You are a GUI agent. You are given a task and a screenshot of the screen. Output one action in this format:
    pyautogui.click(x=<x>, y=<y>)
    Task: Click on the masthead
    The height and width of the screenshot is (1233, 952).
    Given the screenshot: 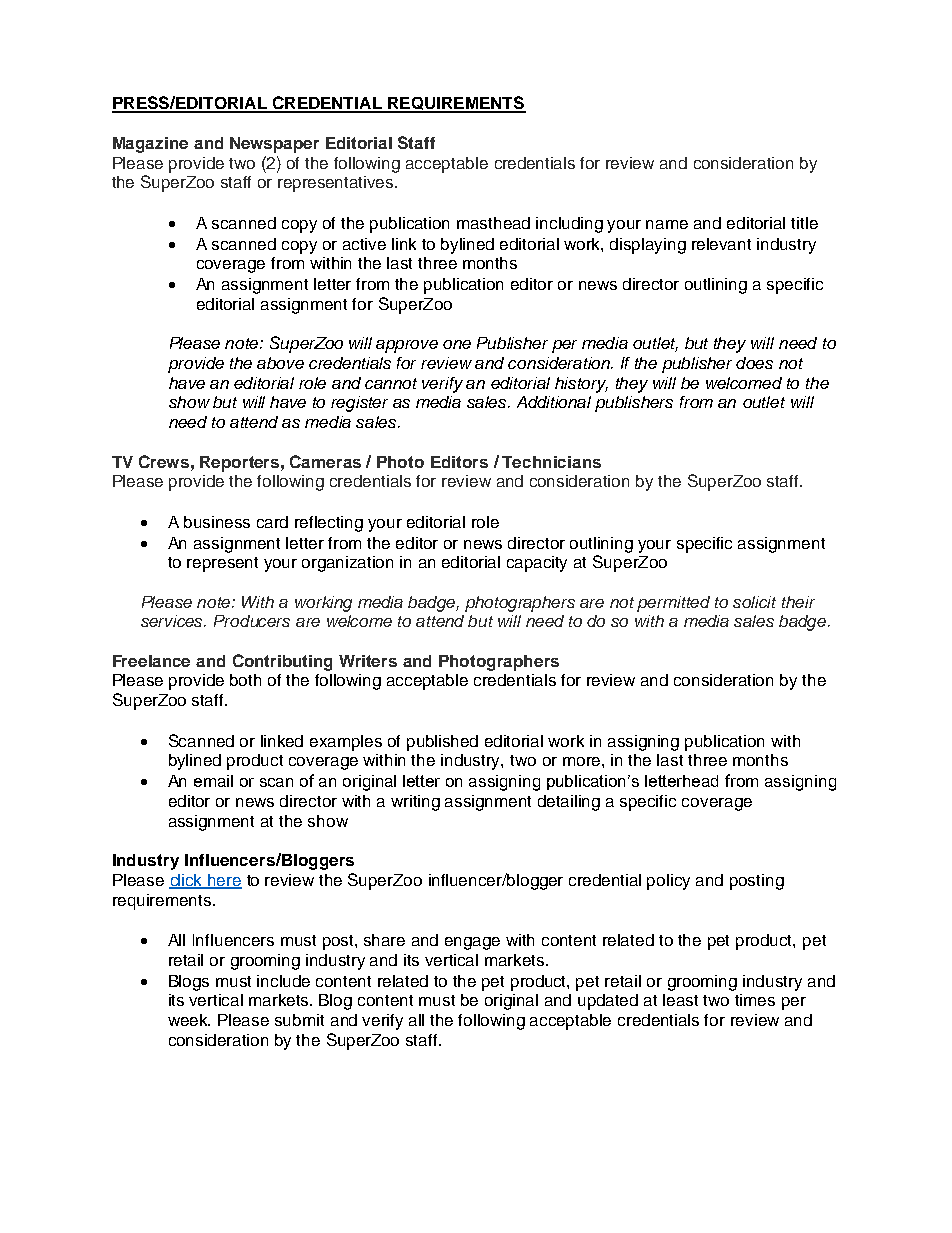 What is the action you would take?
    pyautogui.click(x=493, y=223)
